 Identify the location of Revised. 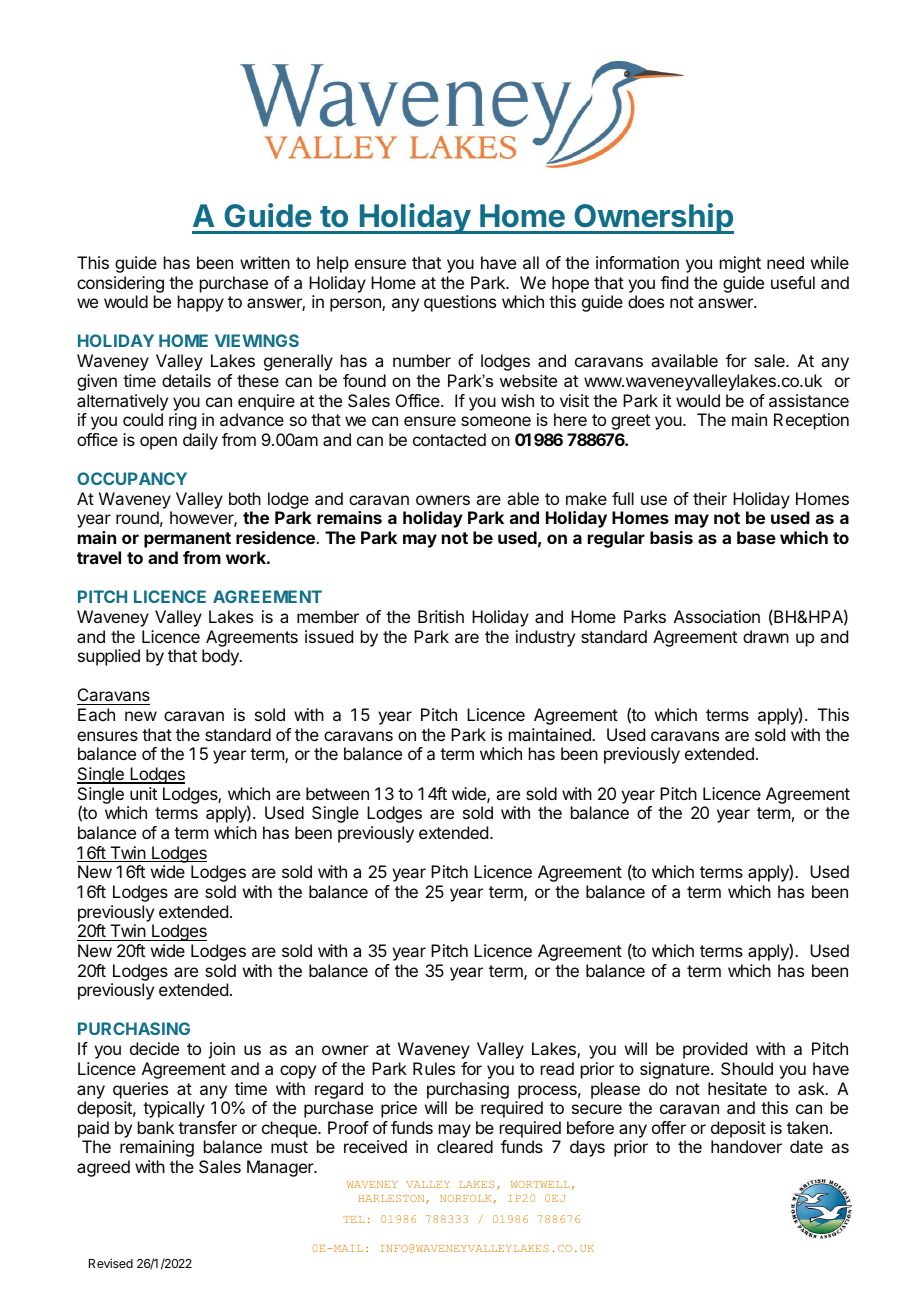
(111, 1263).
